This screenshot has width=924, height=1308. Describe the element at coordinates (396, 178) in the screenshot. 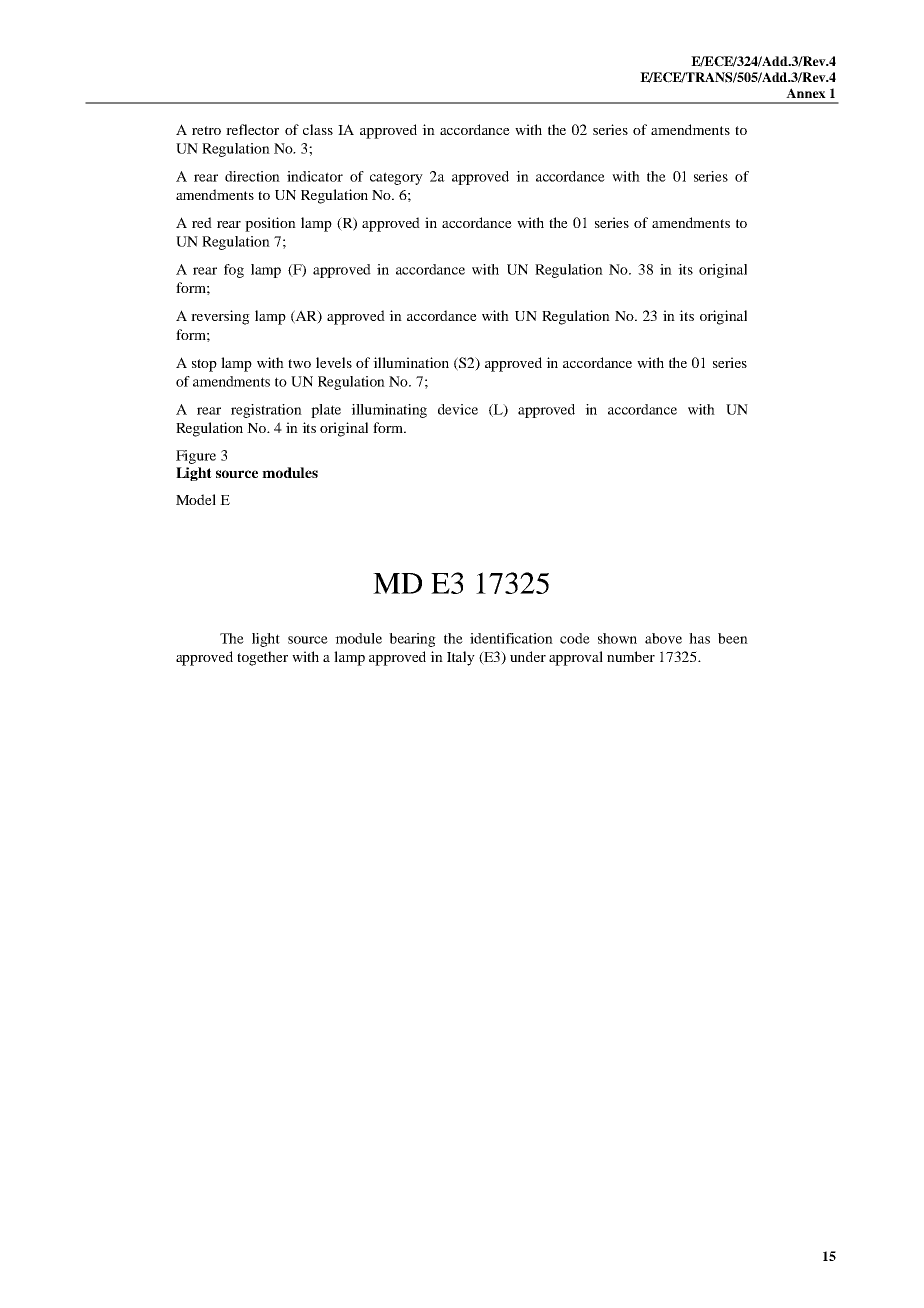

I see `category` at that location.
